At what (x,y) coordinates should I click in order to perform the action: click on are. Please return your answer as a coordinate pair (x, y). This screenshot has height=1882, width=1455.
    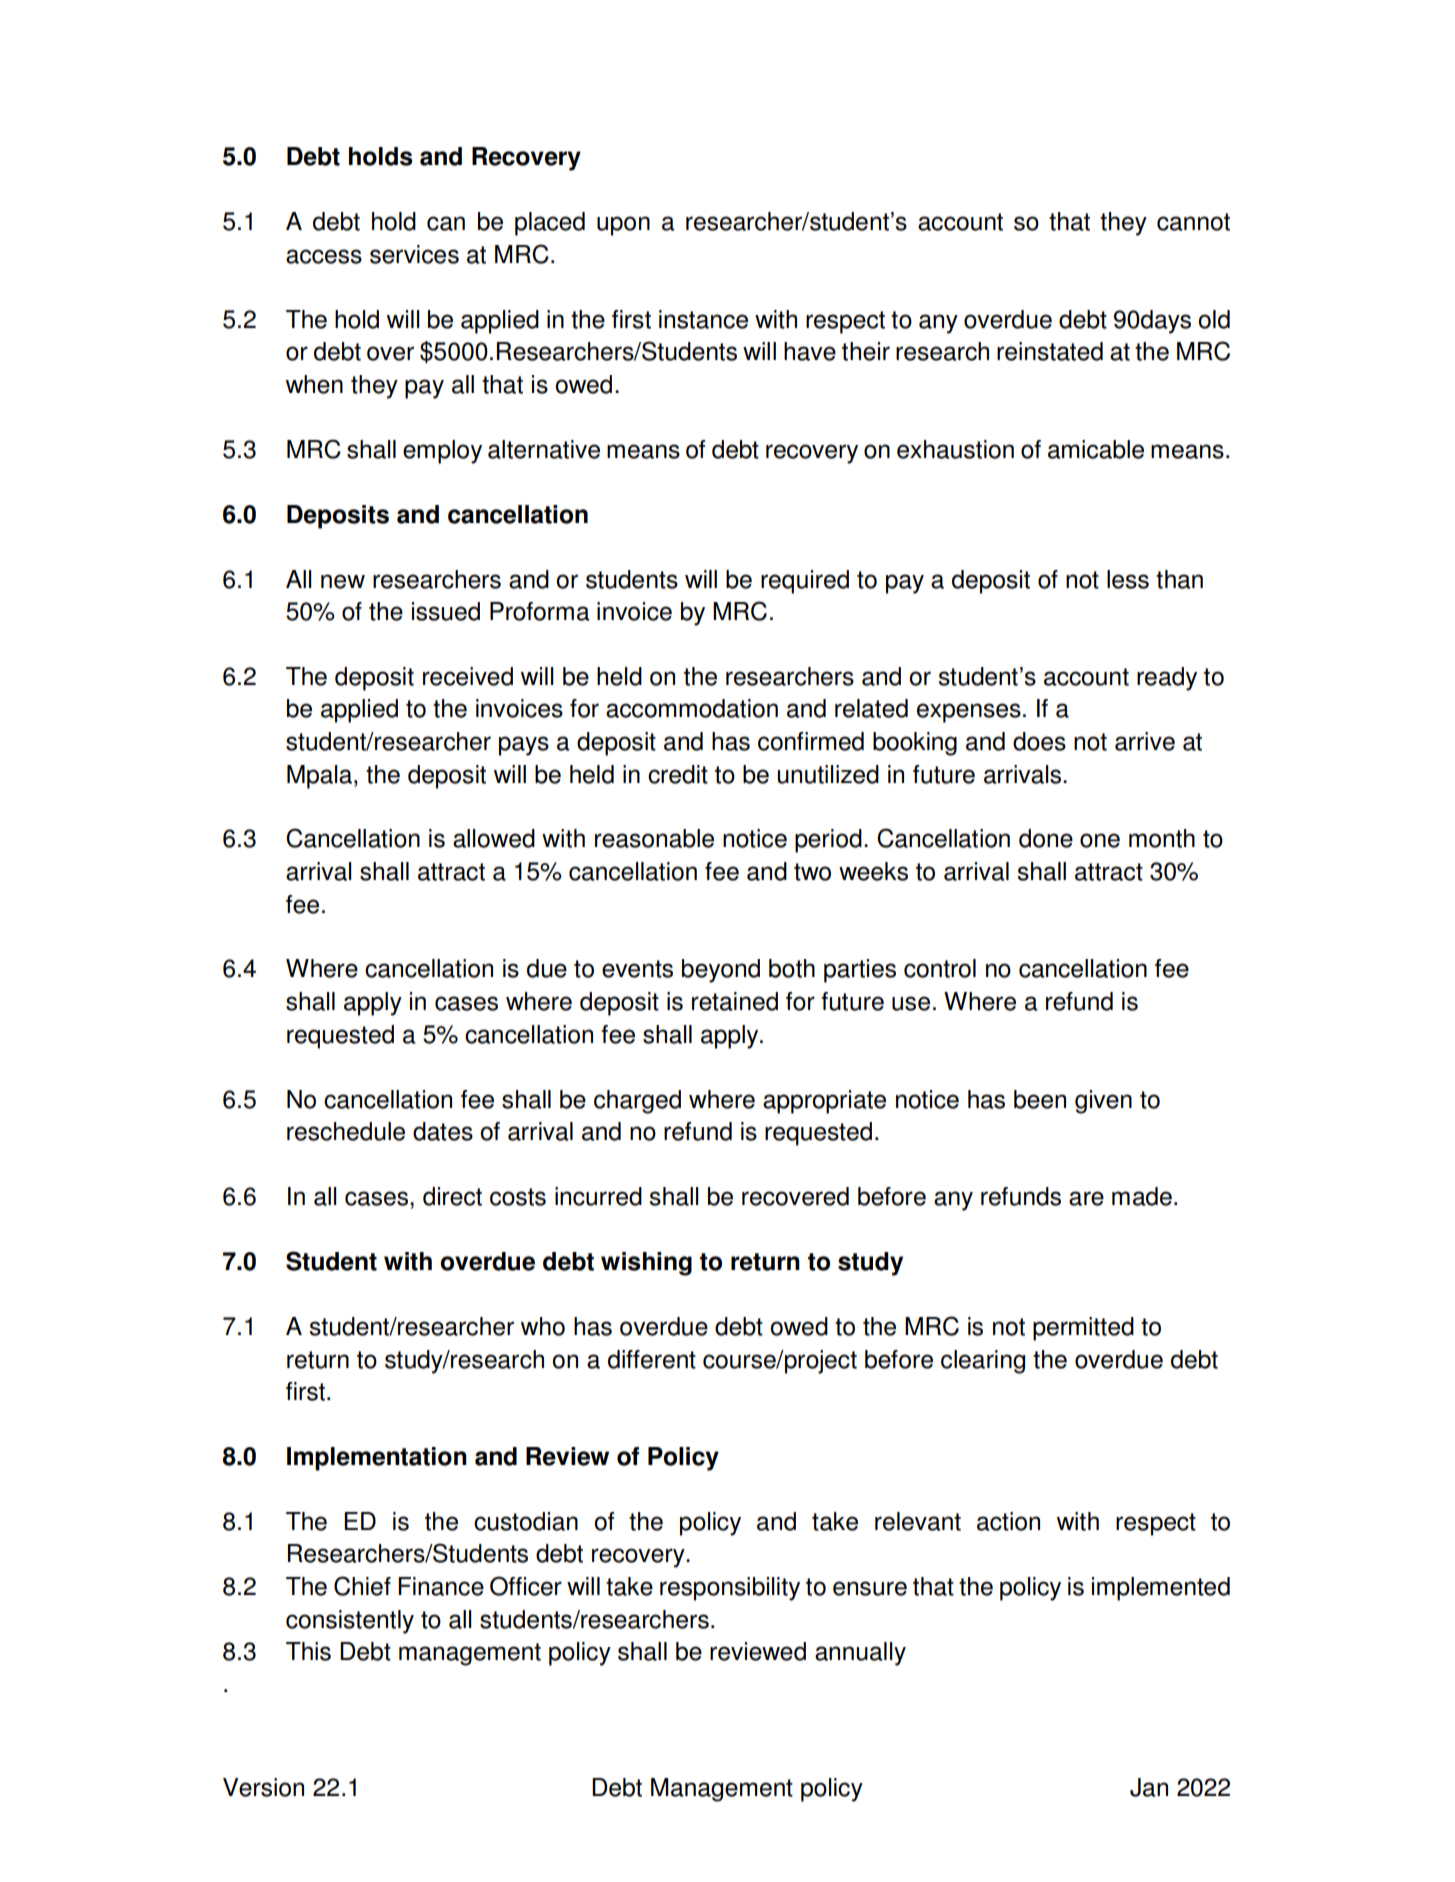
    Looking at the image, I should click on (1086, 1198).
